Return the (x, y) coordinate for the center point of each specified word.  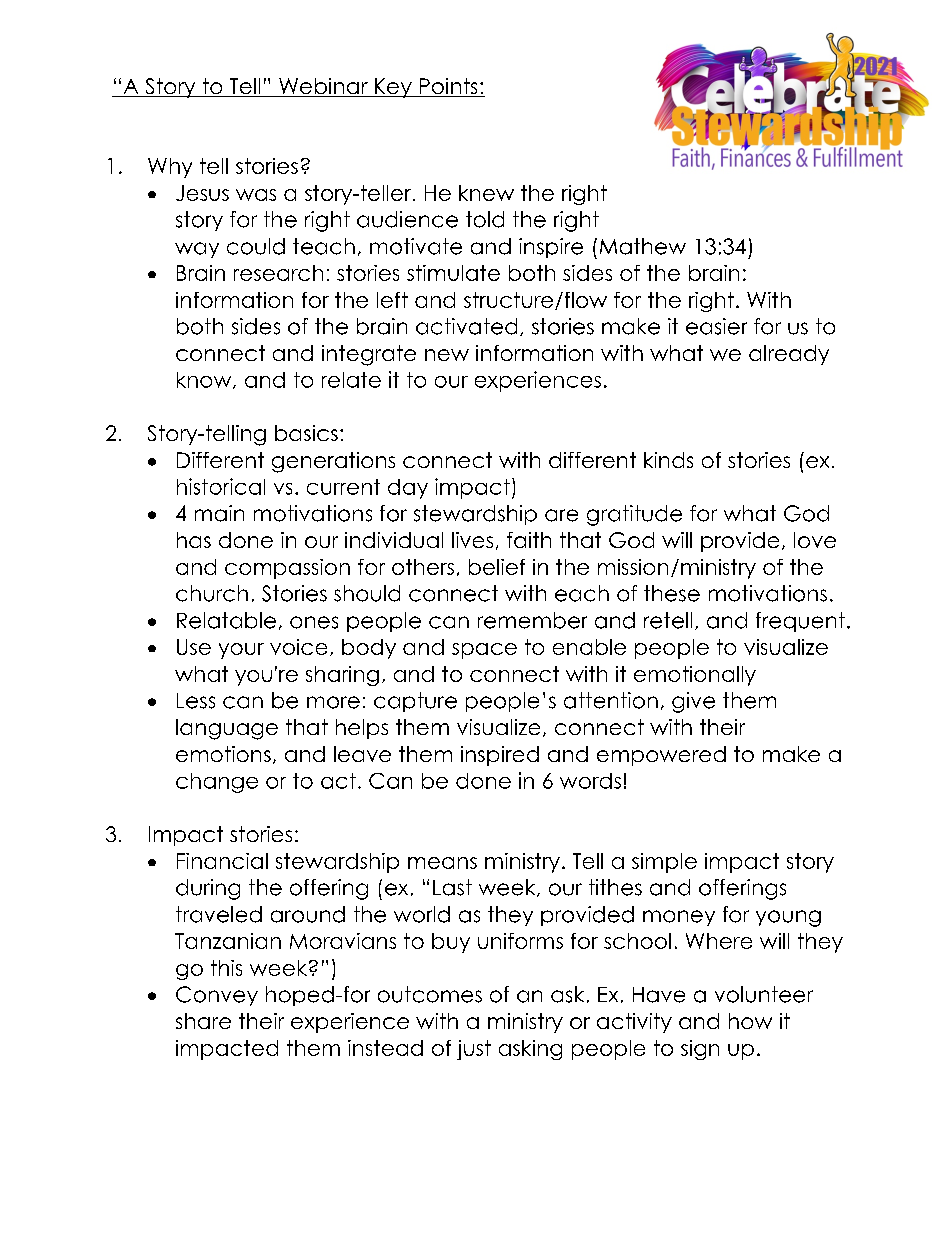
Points (448, 87)
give (693, 702)
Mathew (643, 246)
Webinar (323, 87)
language (227, 729)
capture (415, 702)
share (203, 1021)
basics (306, 433)
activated (466, 326)
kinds (668, 460)
